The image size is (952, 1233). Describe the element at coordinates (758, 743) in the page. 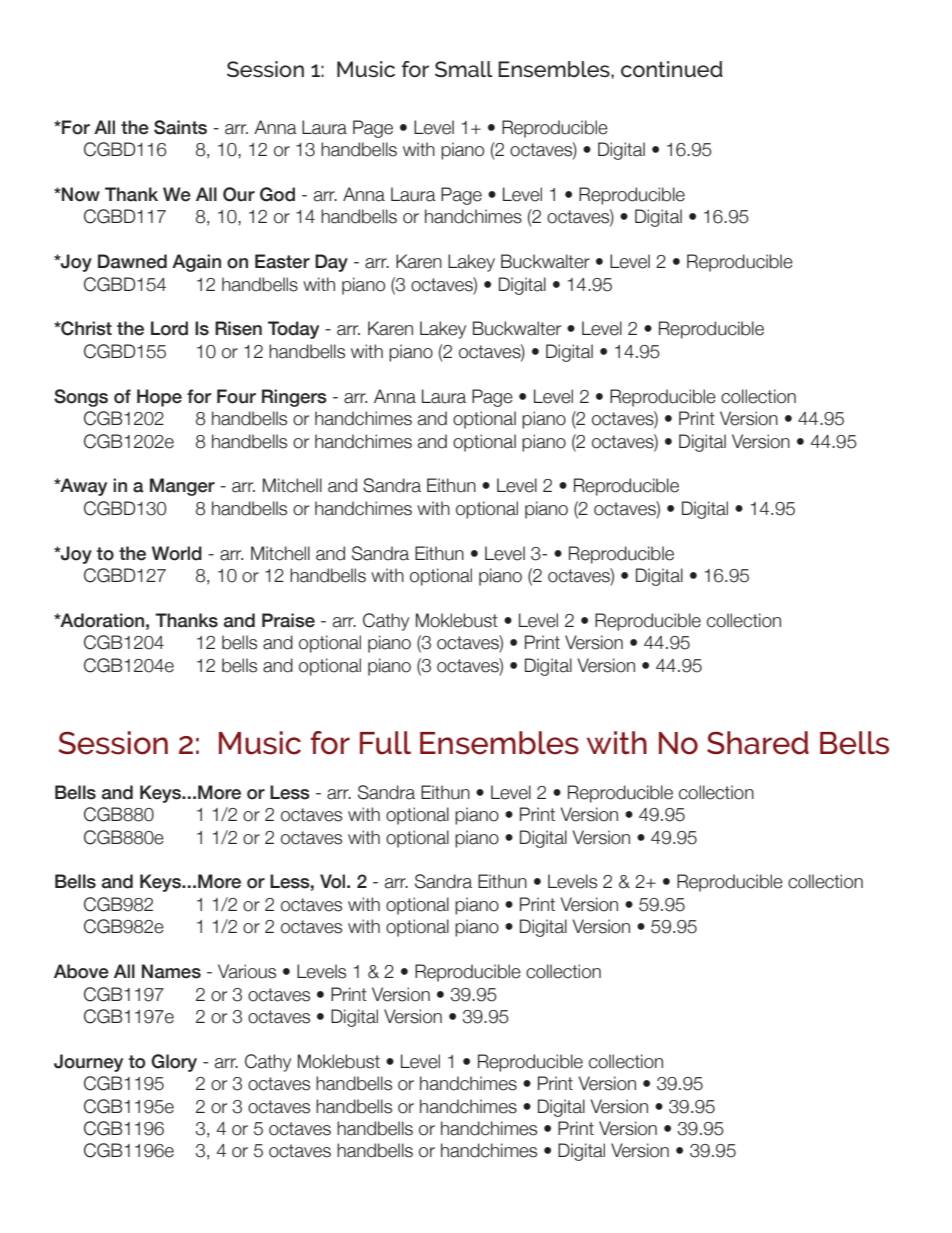

I see `Shared` at that location.
